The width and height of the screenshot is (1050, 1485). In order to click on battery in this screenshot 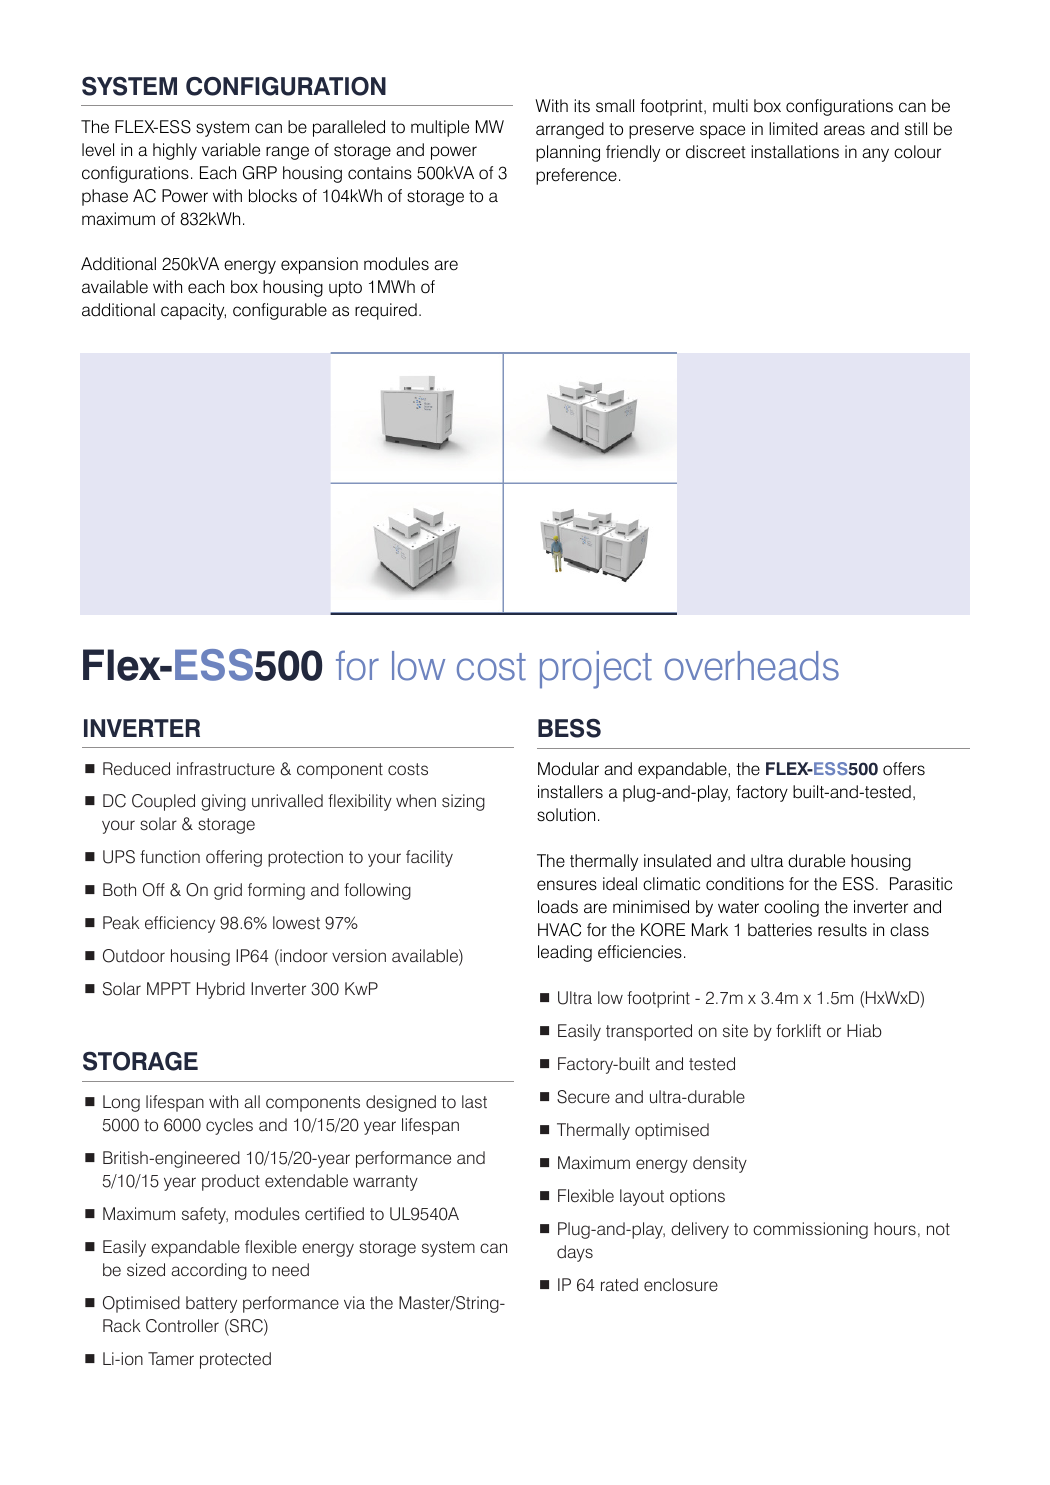, I will do `click(211, 1304)`.
